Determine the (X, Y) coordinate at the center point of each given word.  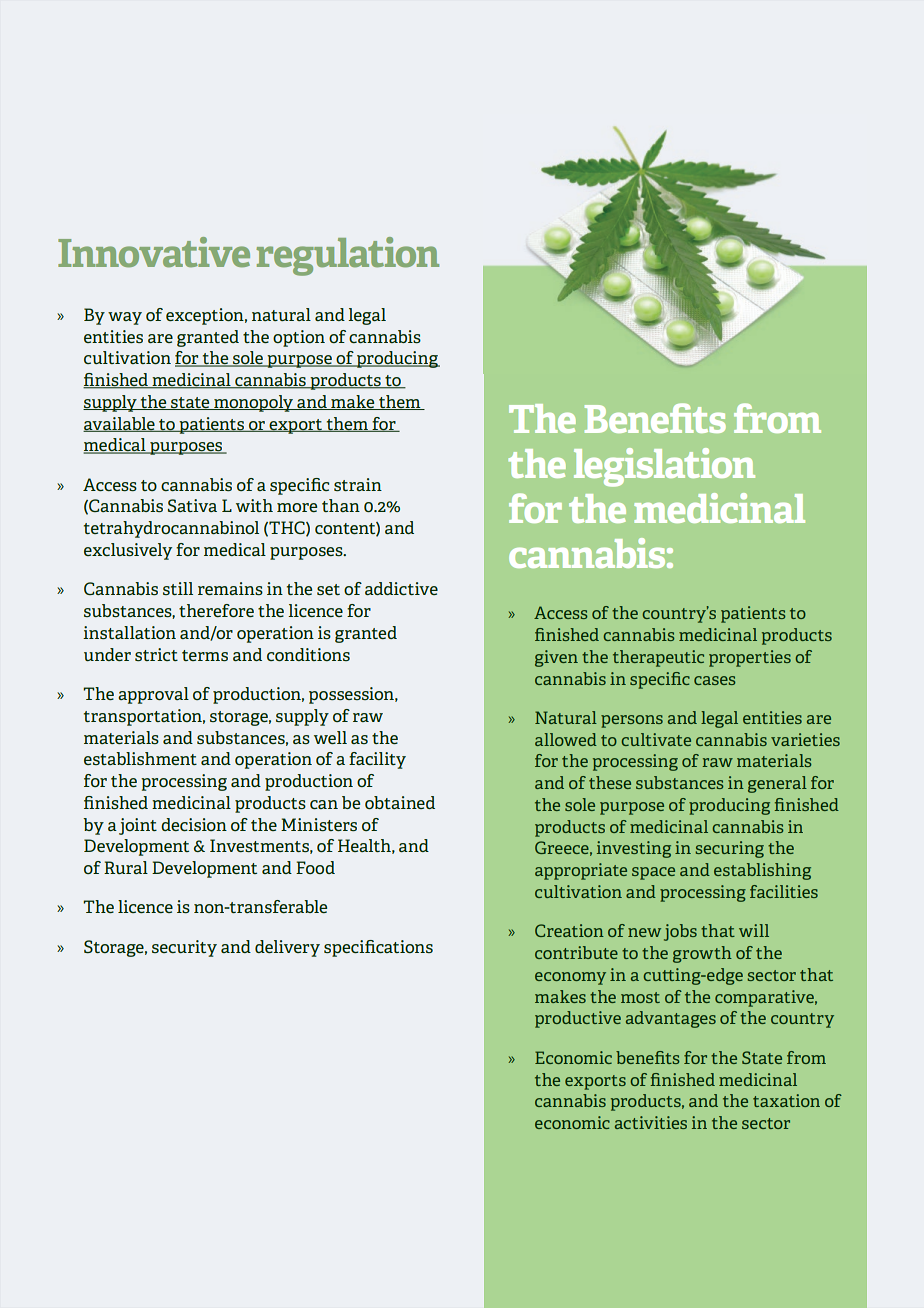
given (556, 658)
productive (578, 1019)
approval (153, 695)
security (184, 948)
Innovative (154, 252)
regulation (347, 256)
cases (715, 680)
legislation (664, 467)
